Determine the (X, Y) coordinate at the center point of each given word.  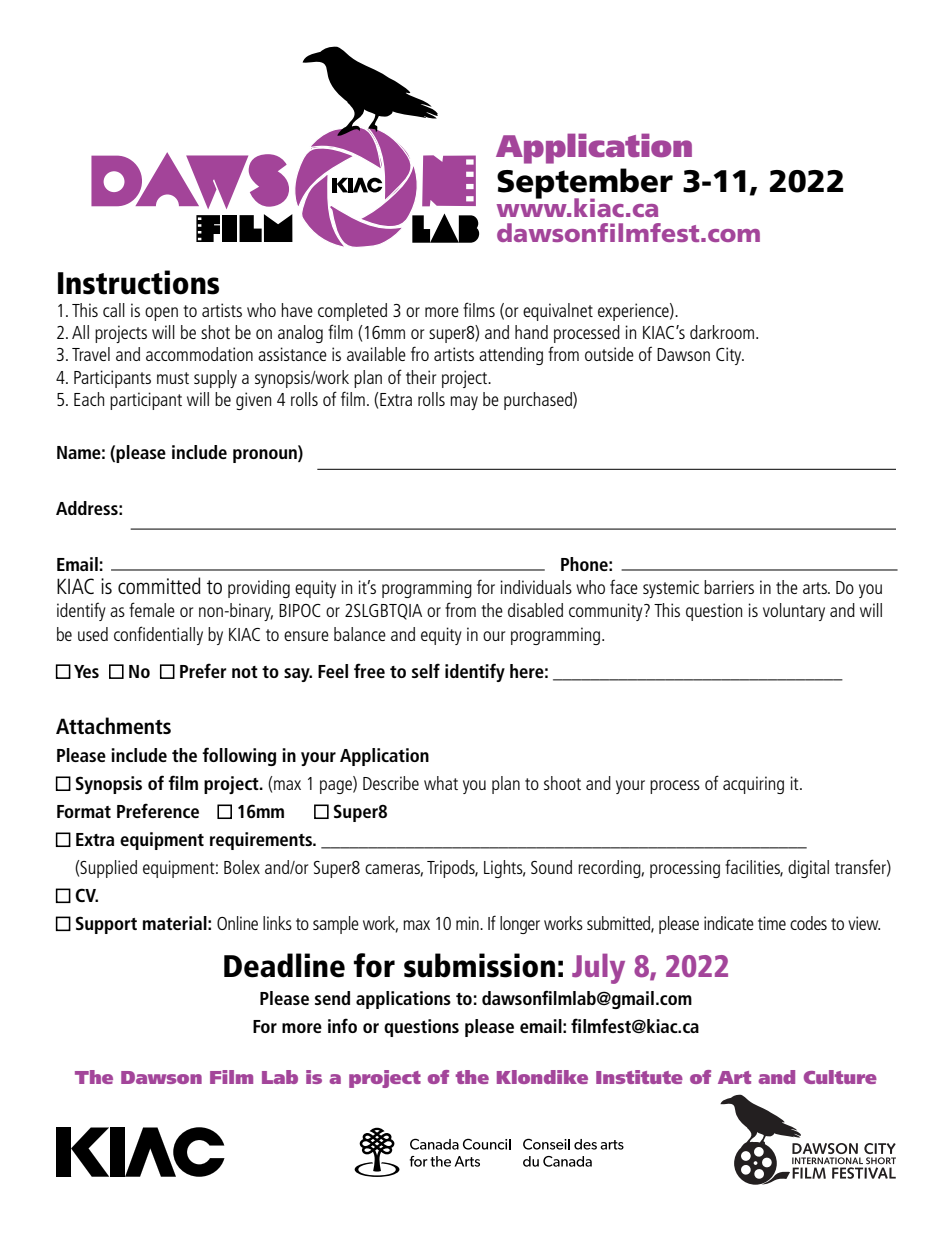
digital (808, 869)
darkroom (722, 332)
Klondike (542, 1077)
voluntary (794, 612)
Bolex (242, 867)
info (342, 1025)
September (585, 184)
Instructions (138, 282)
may (464, 403)
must (173, 378)
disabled (535, 610)
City (730, 356)
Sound (551, 867)
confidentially (158, 635)
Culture (840, 1077)
